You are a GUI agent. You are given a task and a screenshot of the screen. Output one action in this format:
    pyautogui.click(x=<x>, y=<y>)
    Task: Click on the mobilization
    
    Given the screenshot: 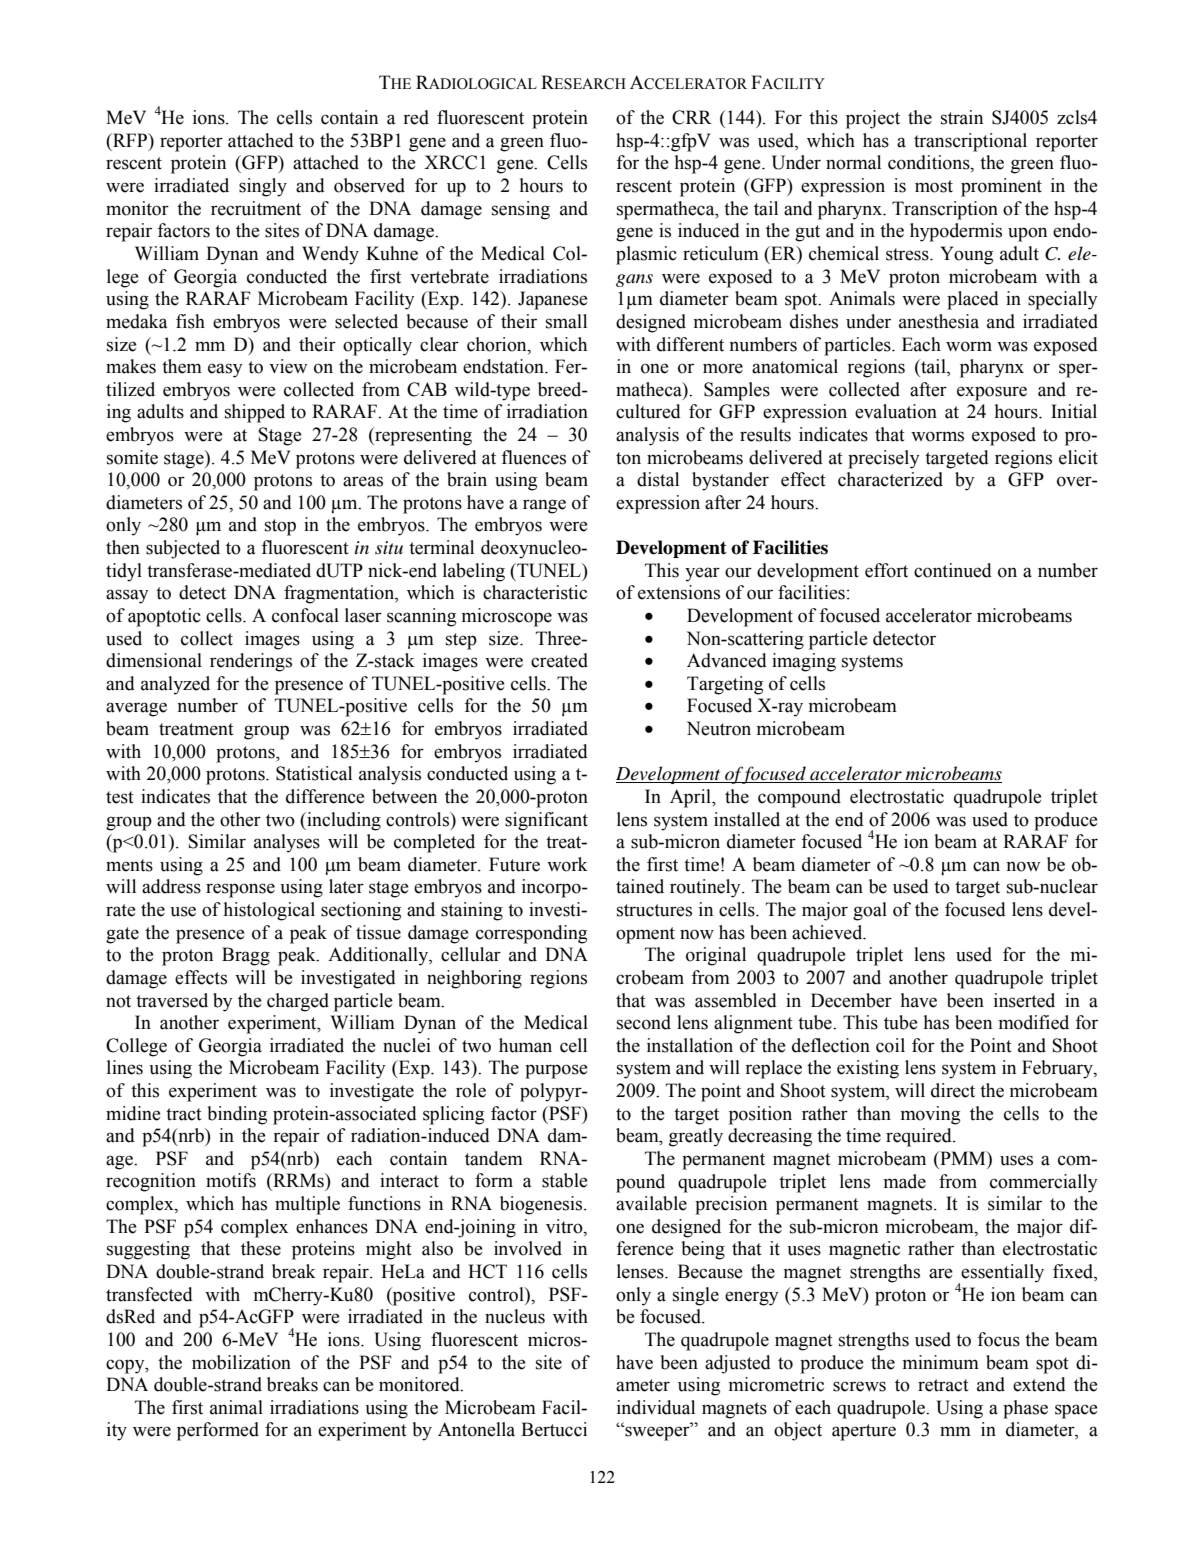 What is the action you would take?
    pyautogui.click(x=241, y=1362)
